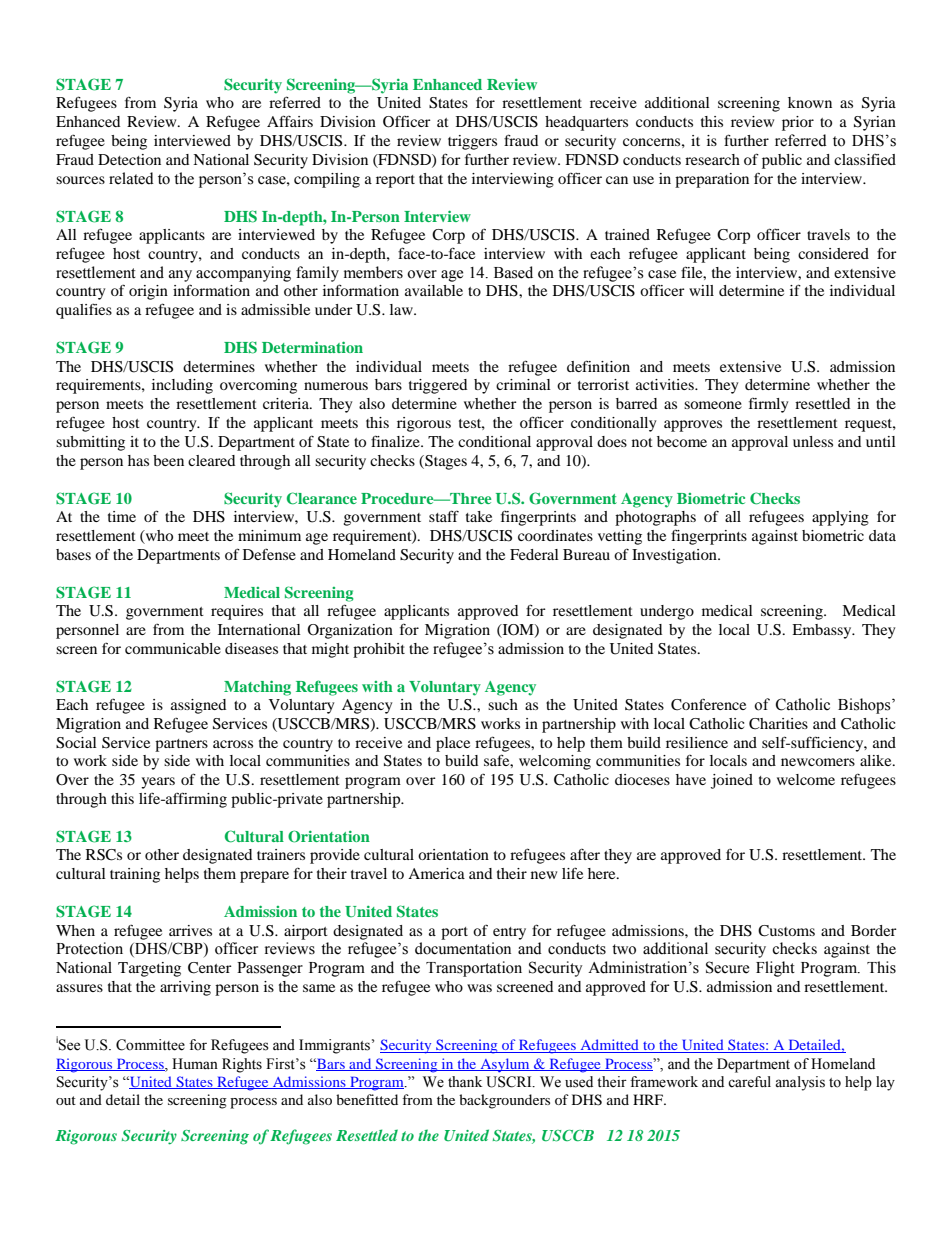 The width and height of the document is (952, 1233). What do you see at coordinates (135, 875) in the document?
I see `training` at bounding box center [135, 875].
